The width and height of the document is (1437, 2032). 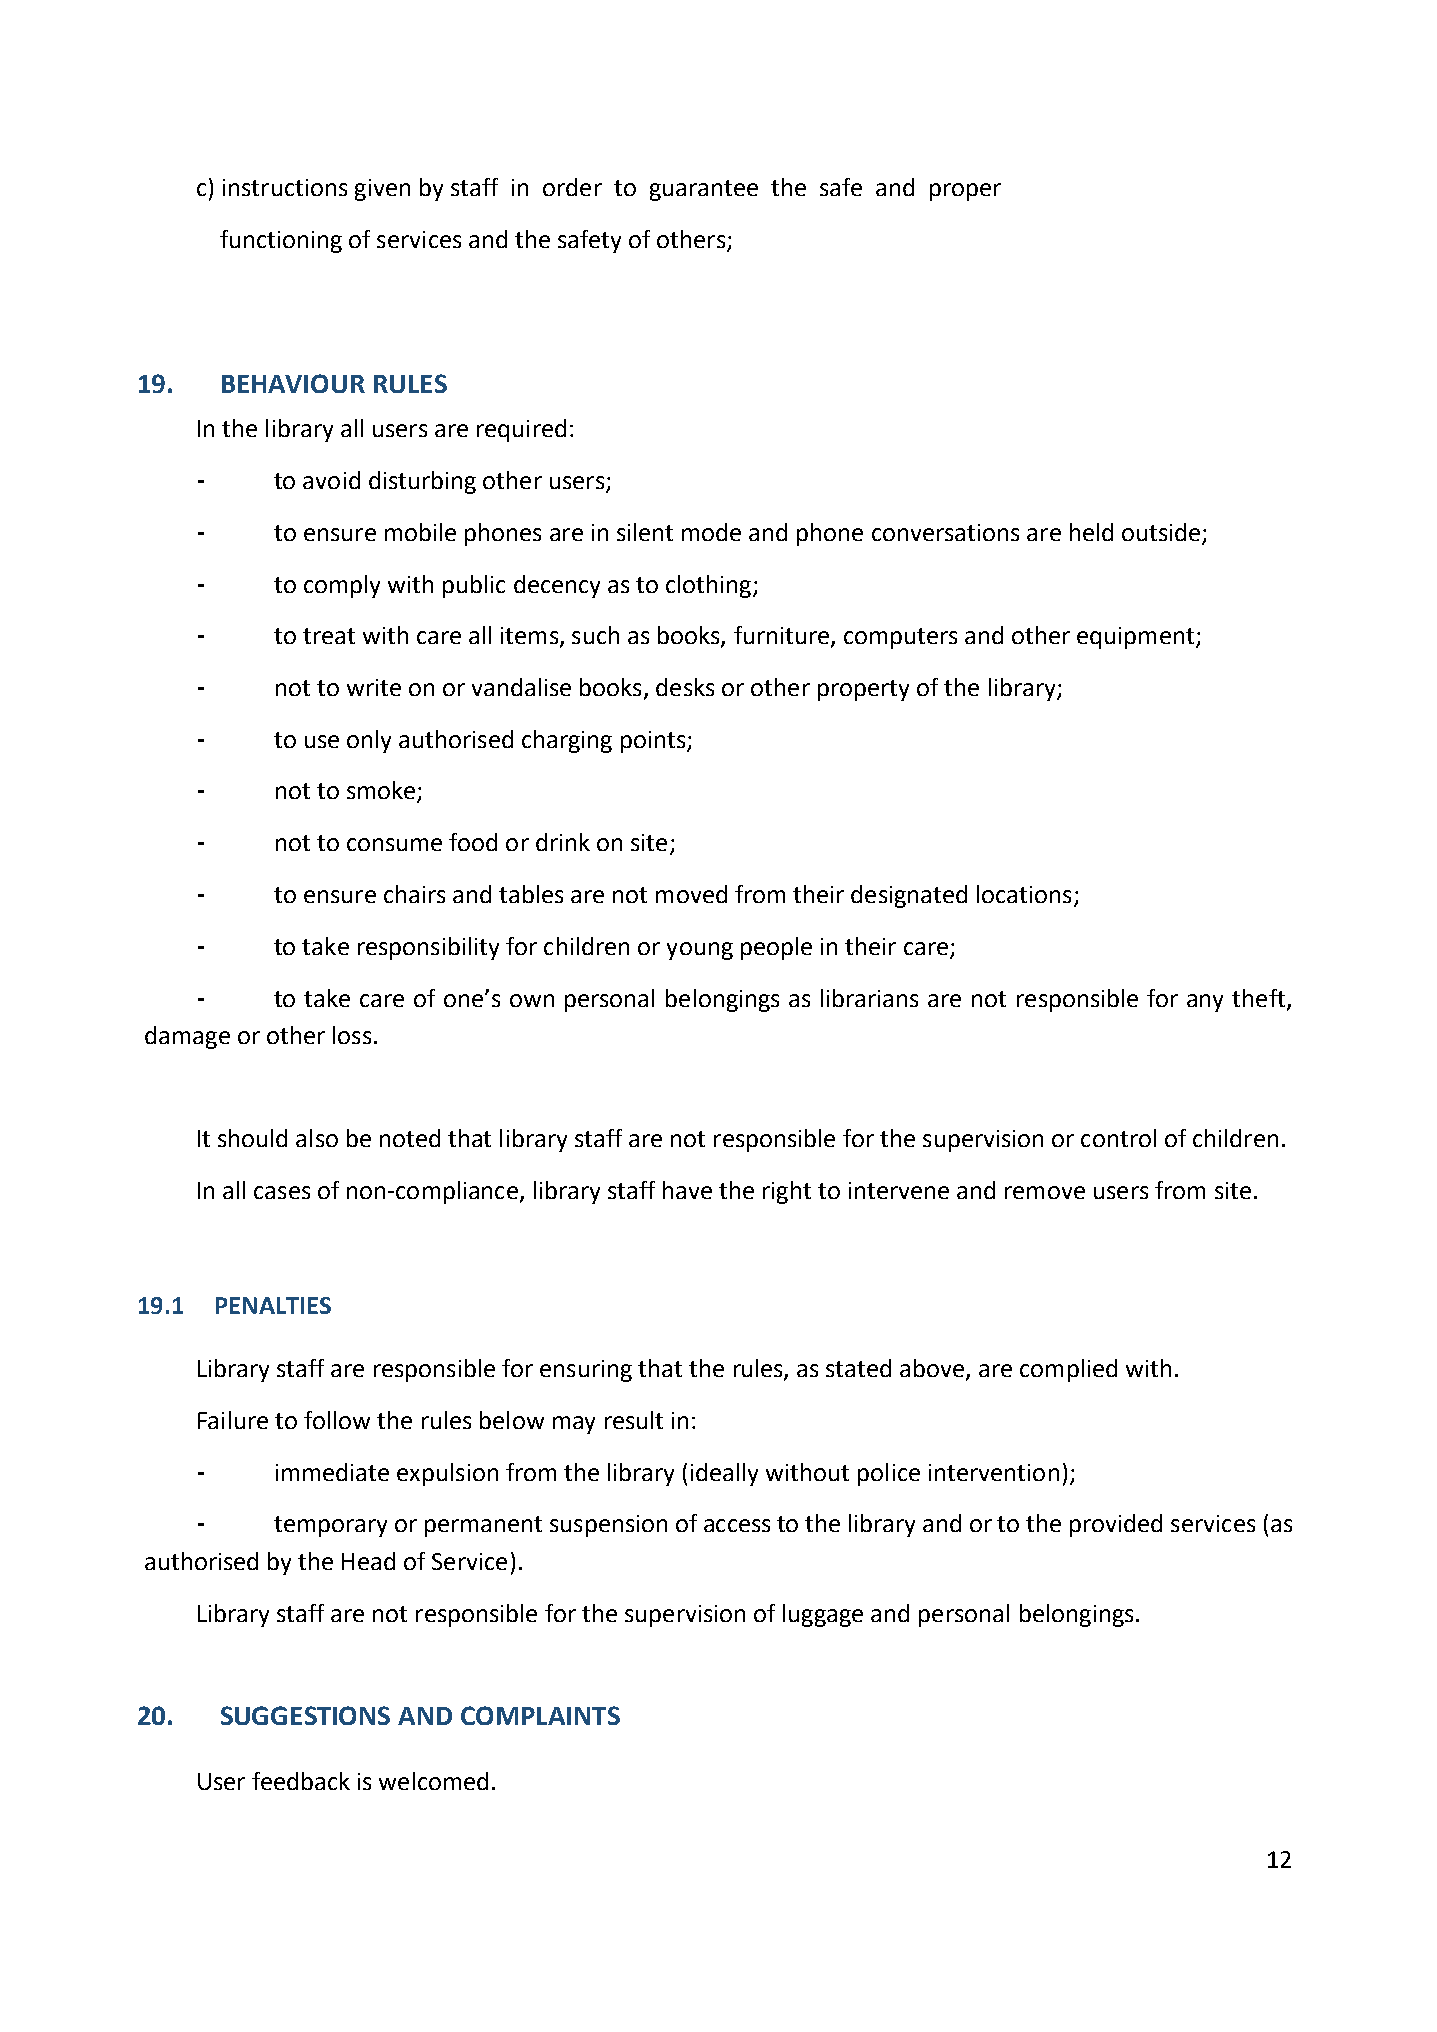 What do you see at coordinates (1161, 532) in the document?
I see `outside` at bounding box center [1161, 532].
